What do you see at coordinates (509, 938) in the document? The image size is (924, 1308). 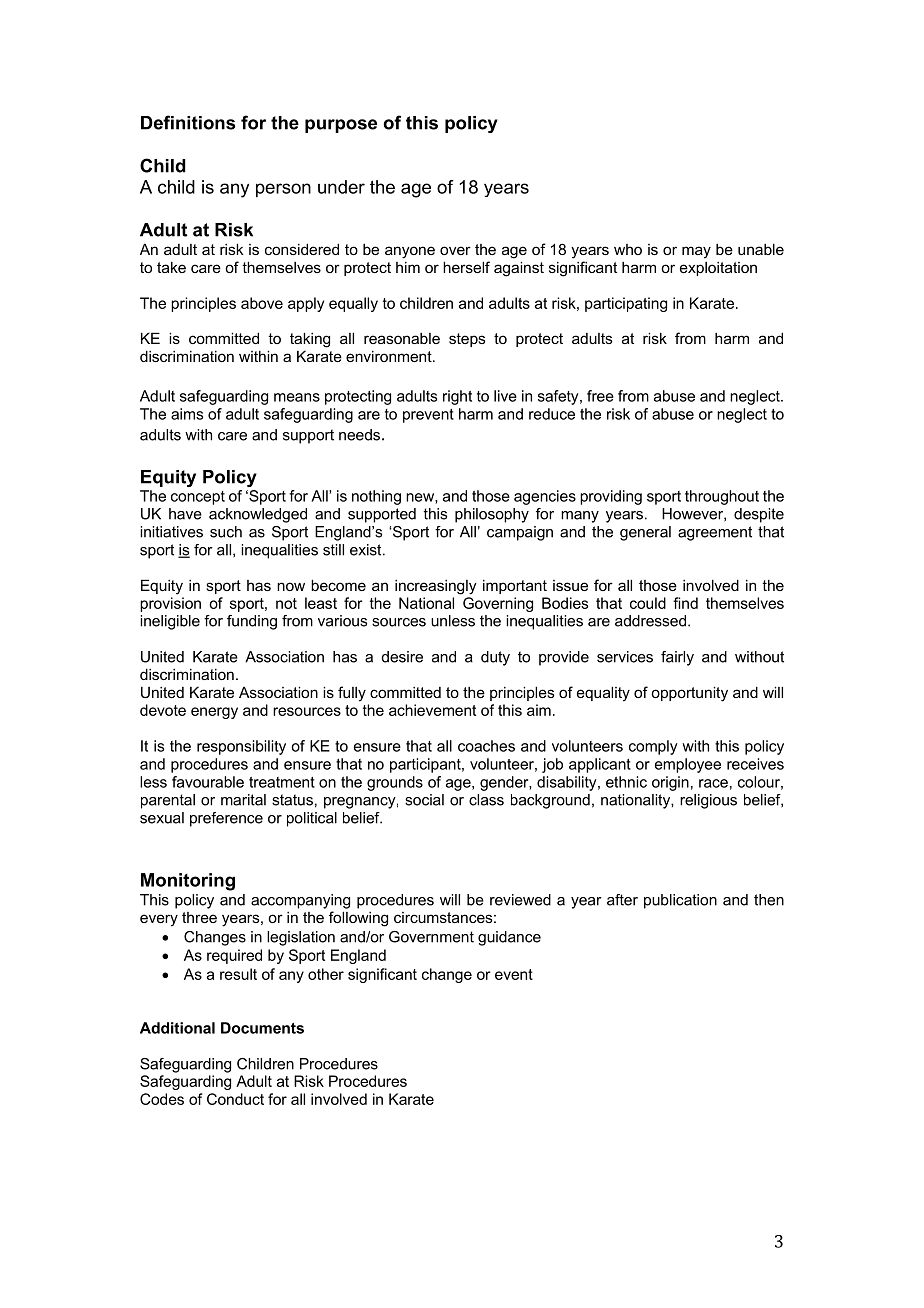 I see `guidance` at bounding box center [509, 938].
